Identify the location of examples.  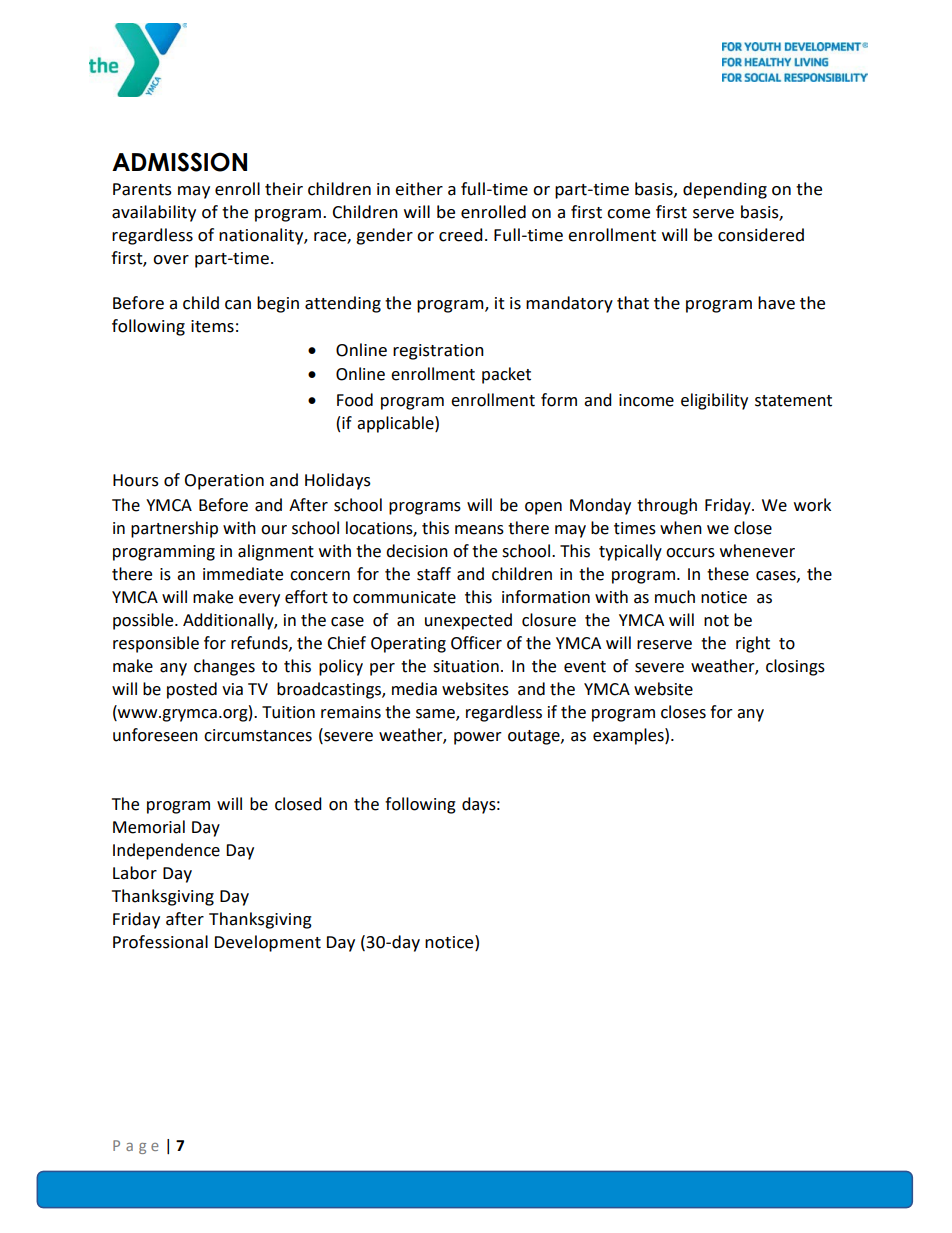
(629, 736).
